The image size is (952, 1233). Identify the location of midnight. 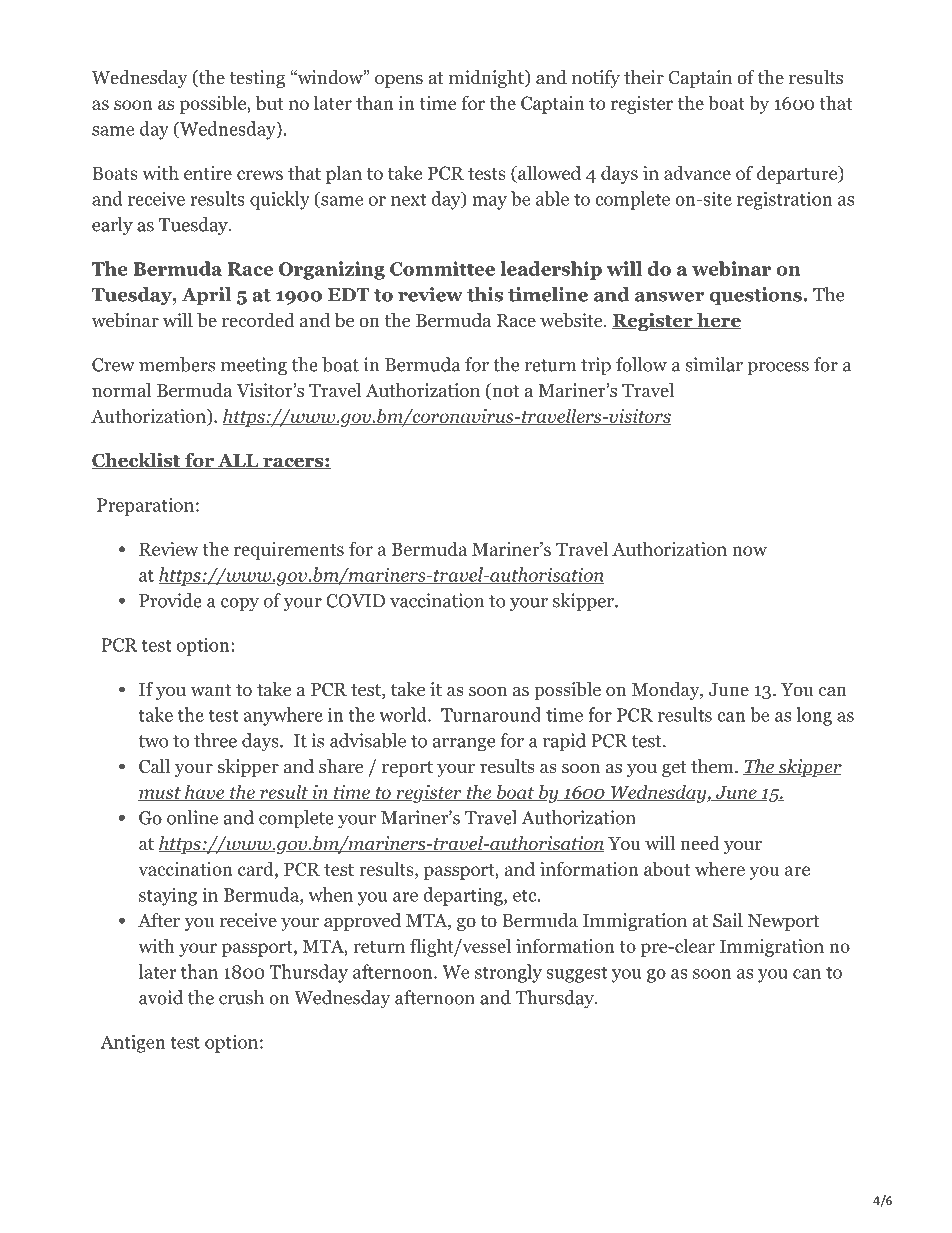
(487, 79).
